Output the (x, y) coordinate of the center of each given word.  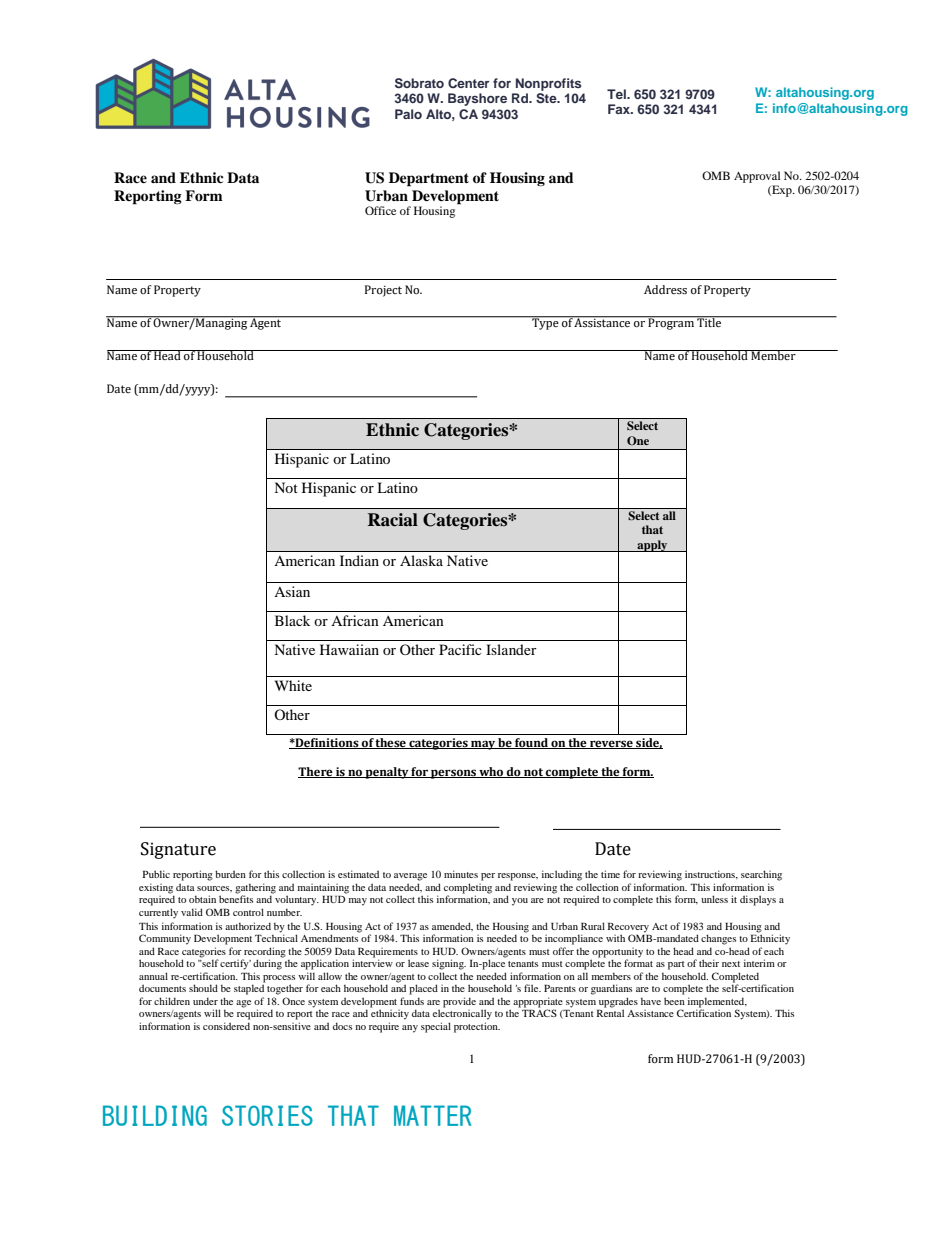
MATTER (432, 1115)
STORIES (267, 1115)
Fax (620, 109)
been (674, 1001)
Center (469, 83)
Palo (408, 114)
